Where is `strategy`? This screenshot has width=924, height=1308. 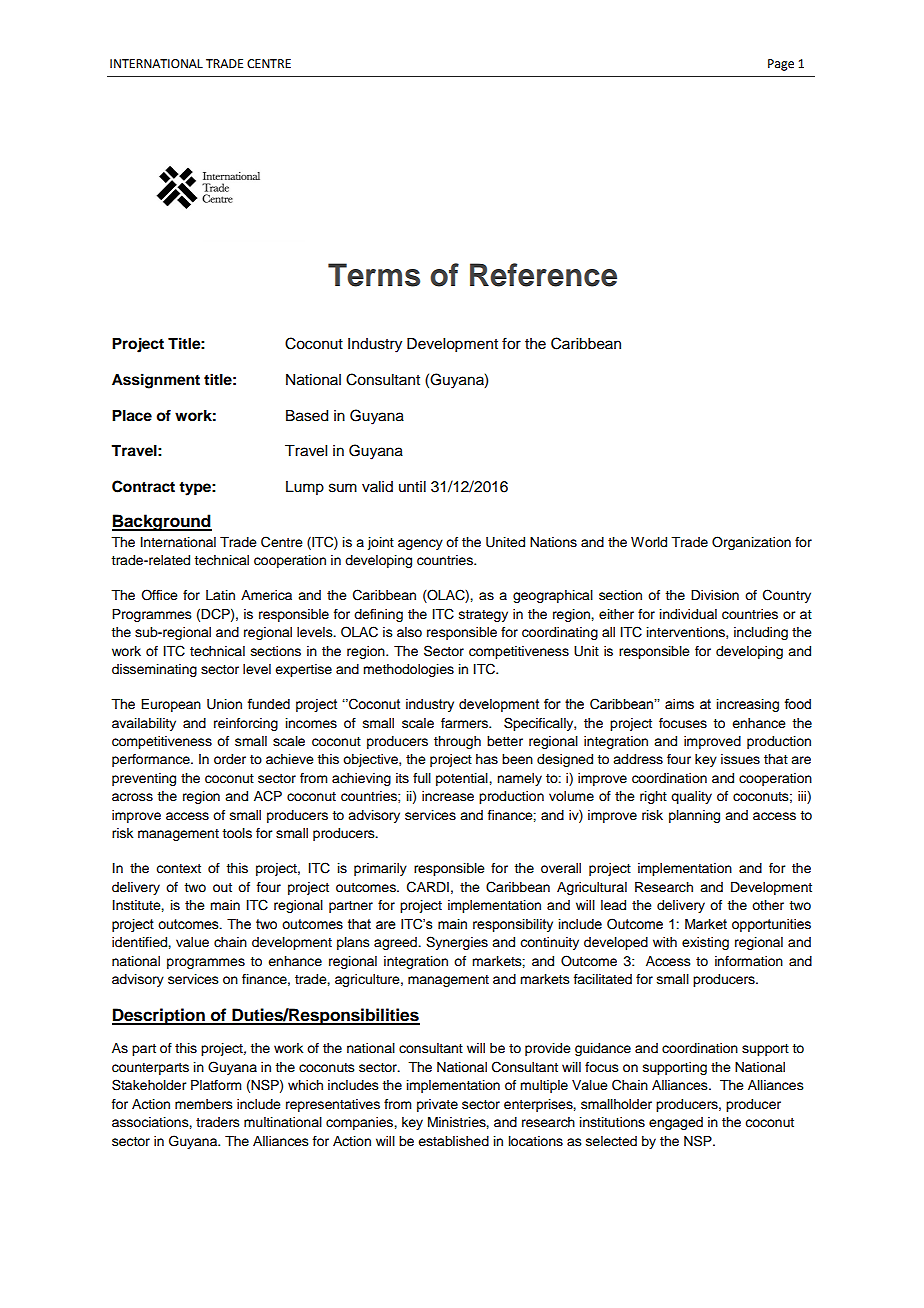 strategy is located at coordinates (483, 616).
